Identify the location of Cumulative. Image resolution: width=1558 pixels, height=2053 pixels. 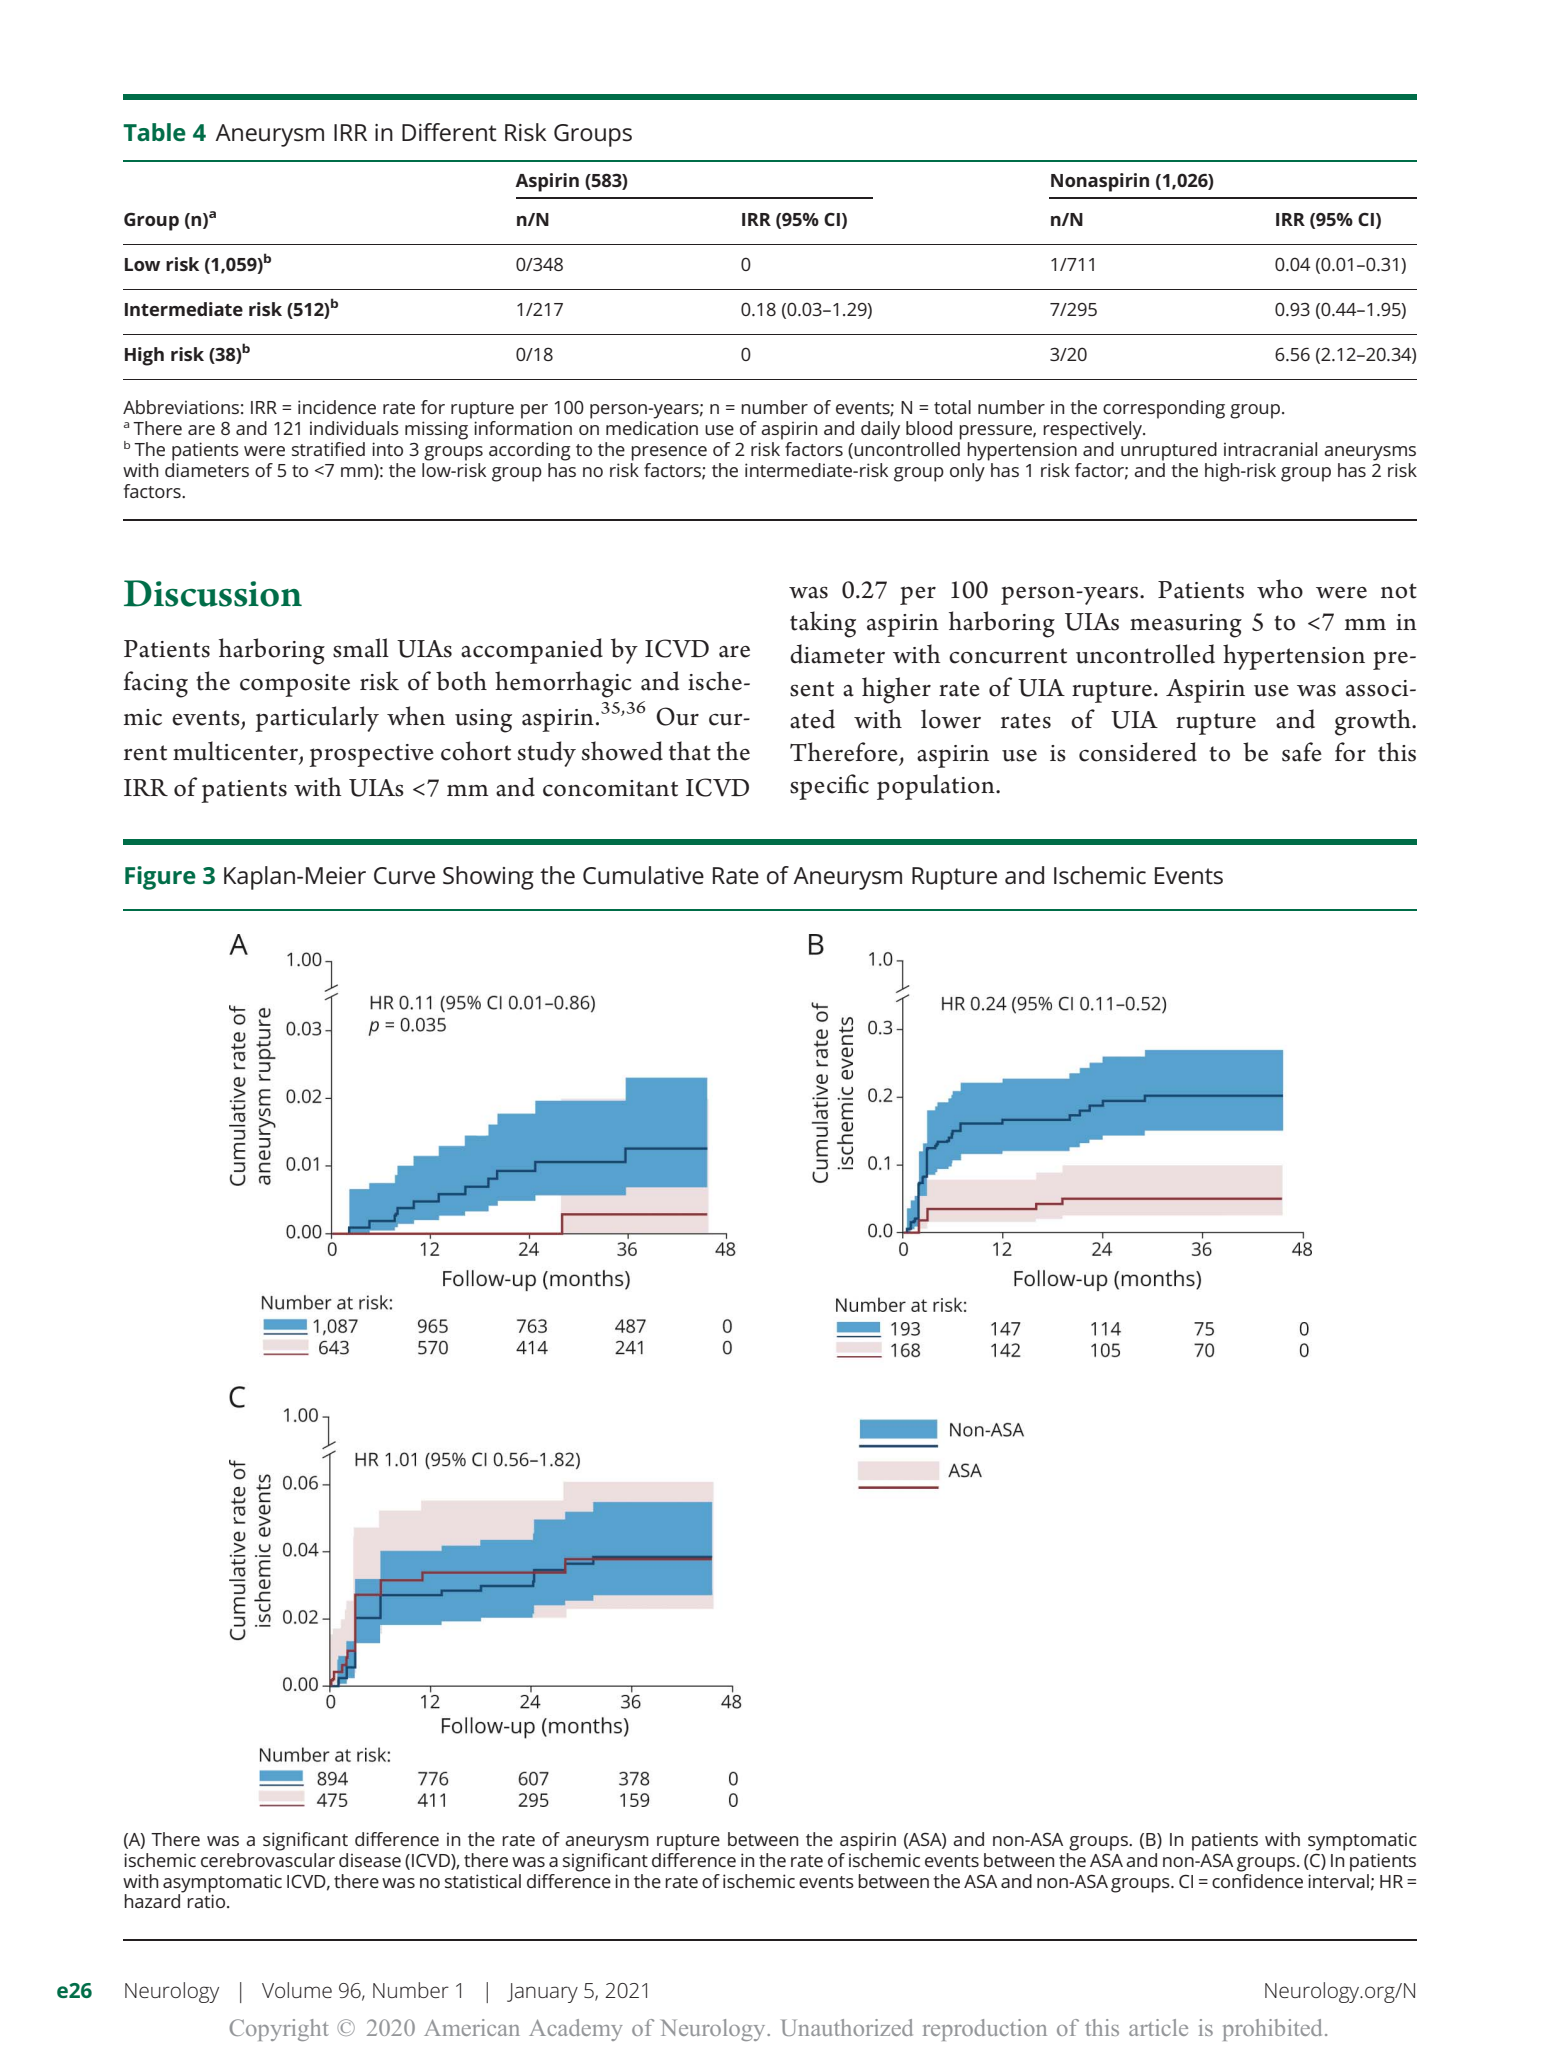
(643, 875).
